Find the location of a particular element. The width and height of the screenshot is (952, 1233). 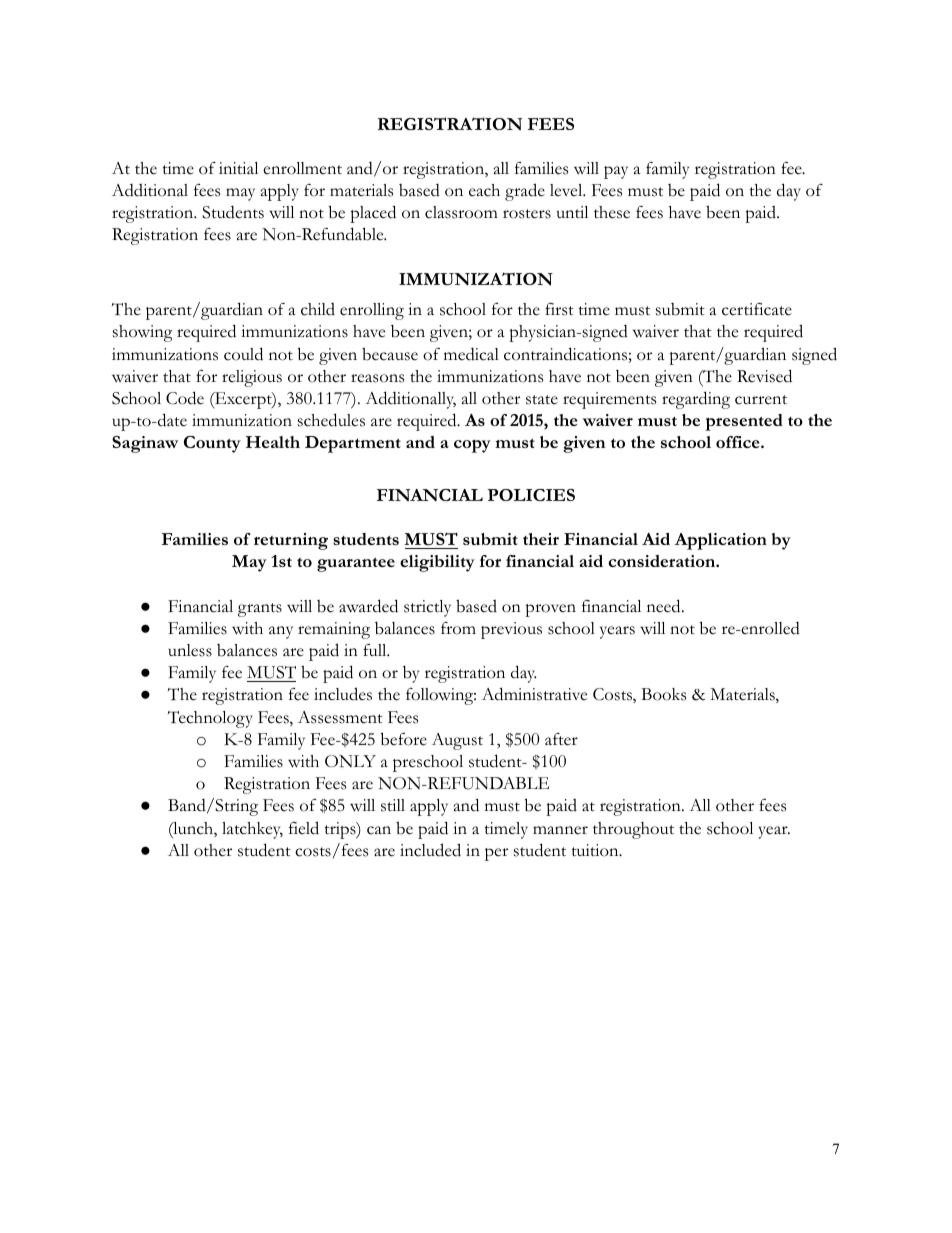

Revised is located at coordinates (764, 376).
